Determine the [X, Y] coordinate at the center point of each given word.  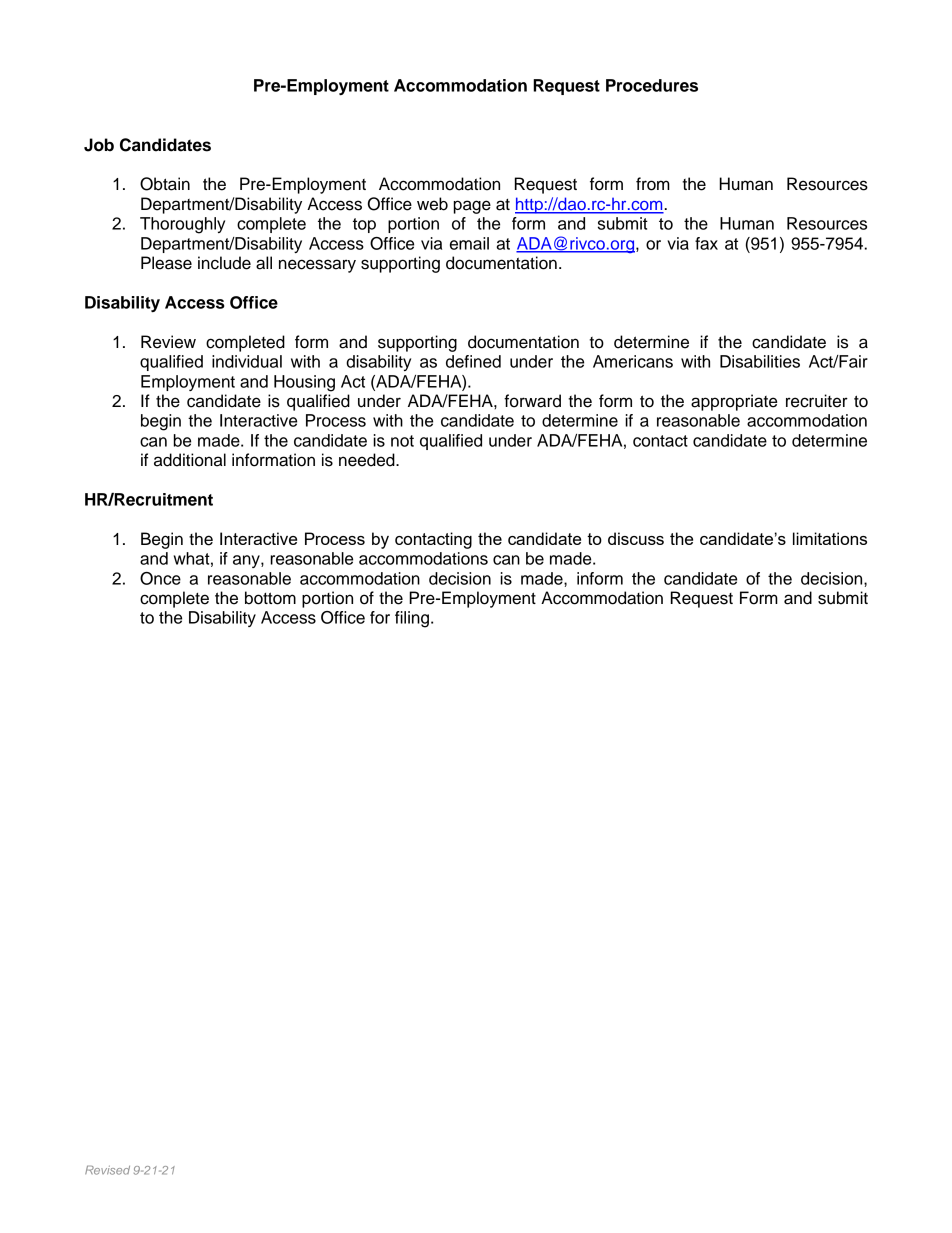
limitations [830, 538]
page [472, 207]
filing [412, 619]
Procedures [652, 85]
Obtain [165, 184]
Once [160, 578]
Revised [107, 1170]
